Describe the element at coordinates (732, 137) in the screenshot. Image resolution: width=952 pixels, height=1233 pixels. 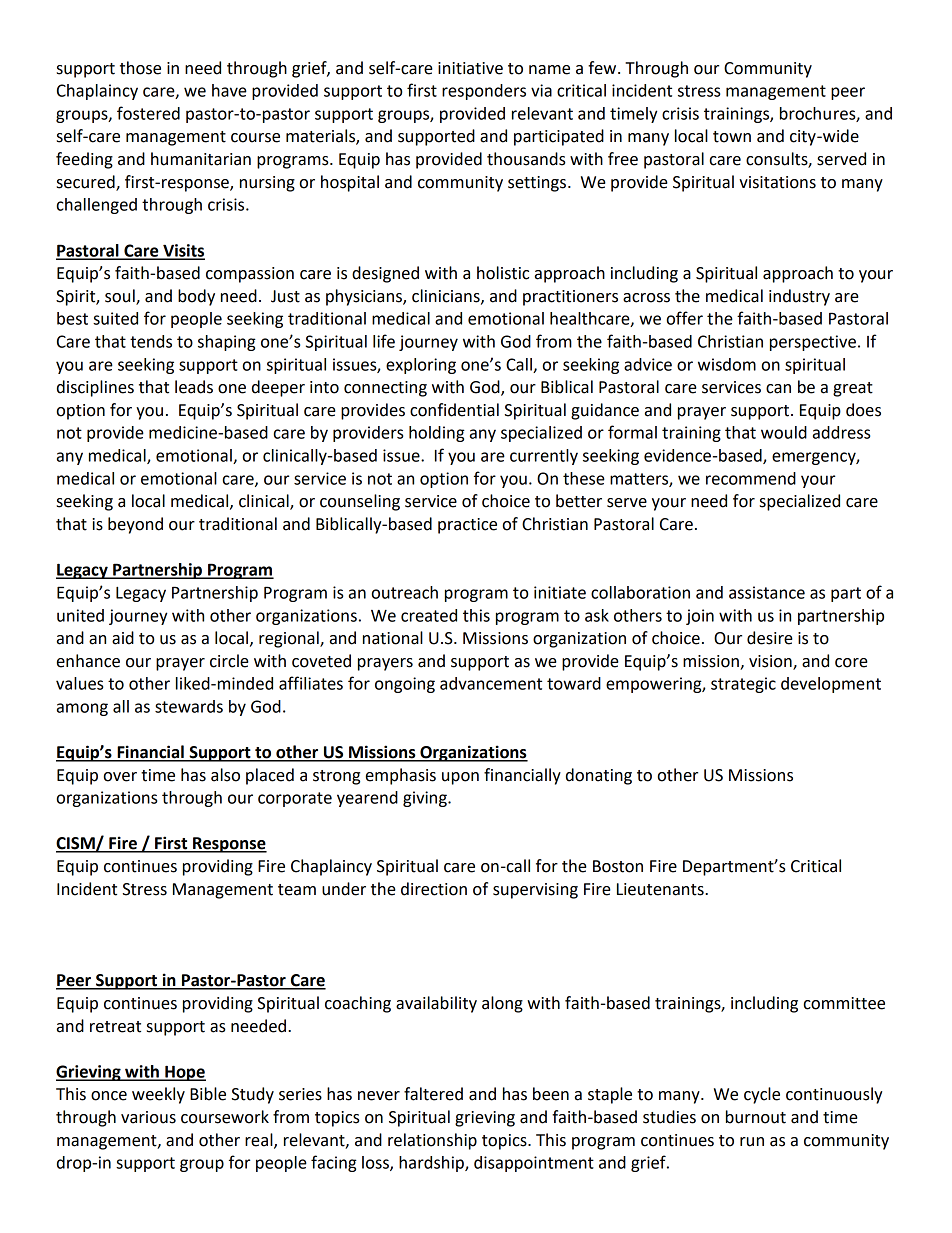
I see `town` at that location.
